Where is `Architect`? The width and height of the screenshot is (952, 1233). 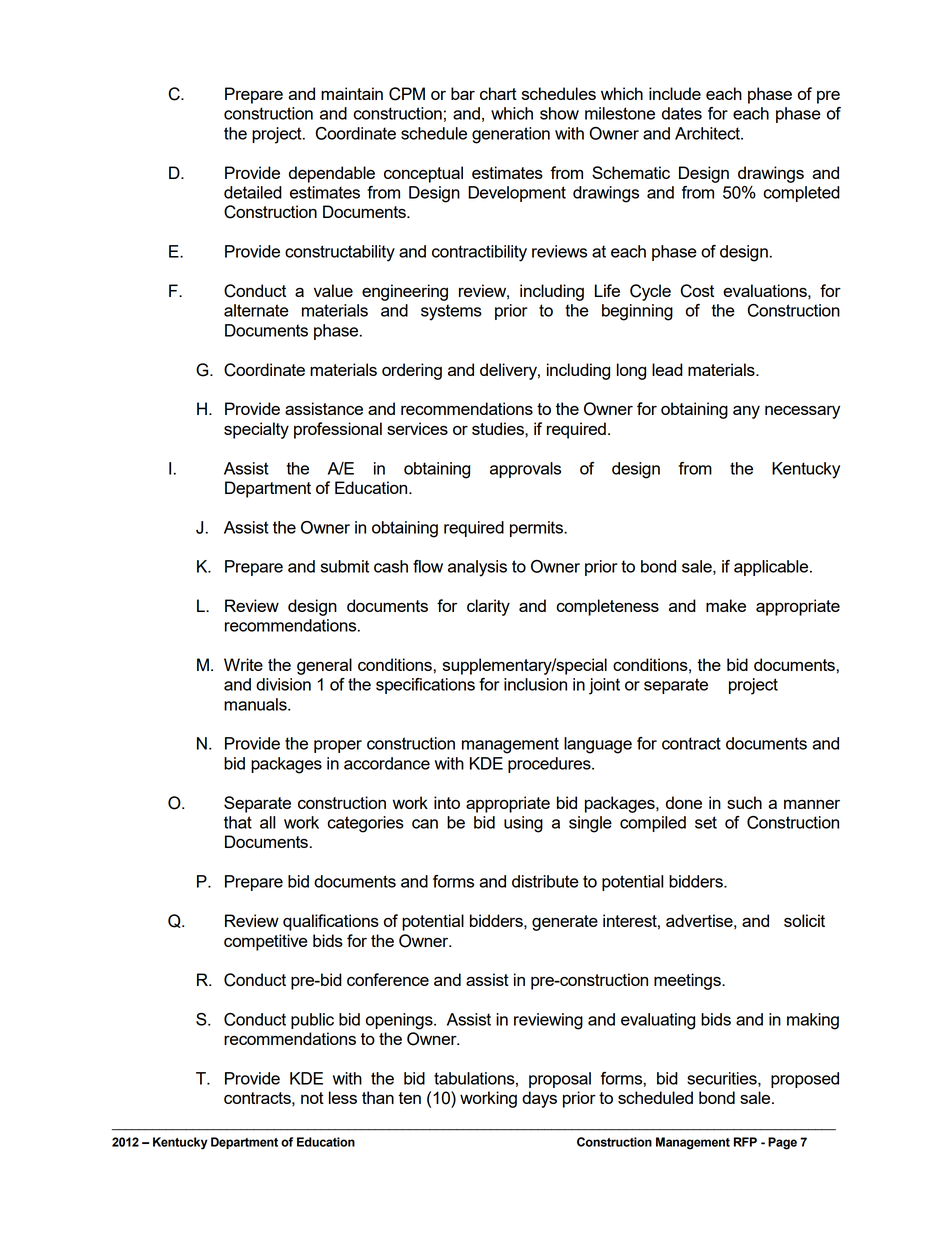 Architect is located at coordinates (708, 133).
